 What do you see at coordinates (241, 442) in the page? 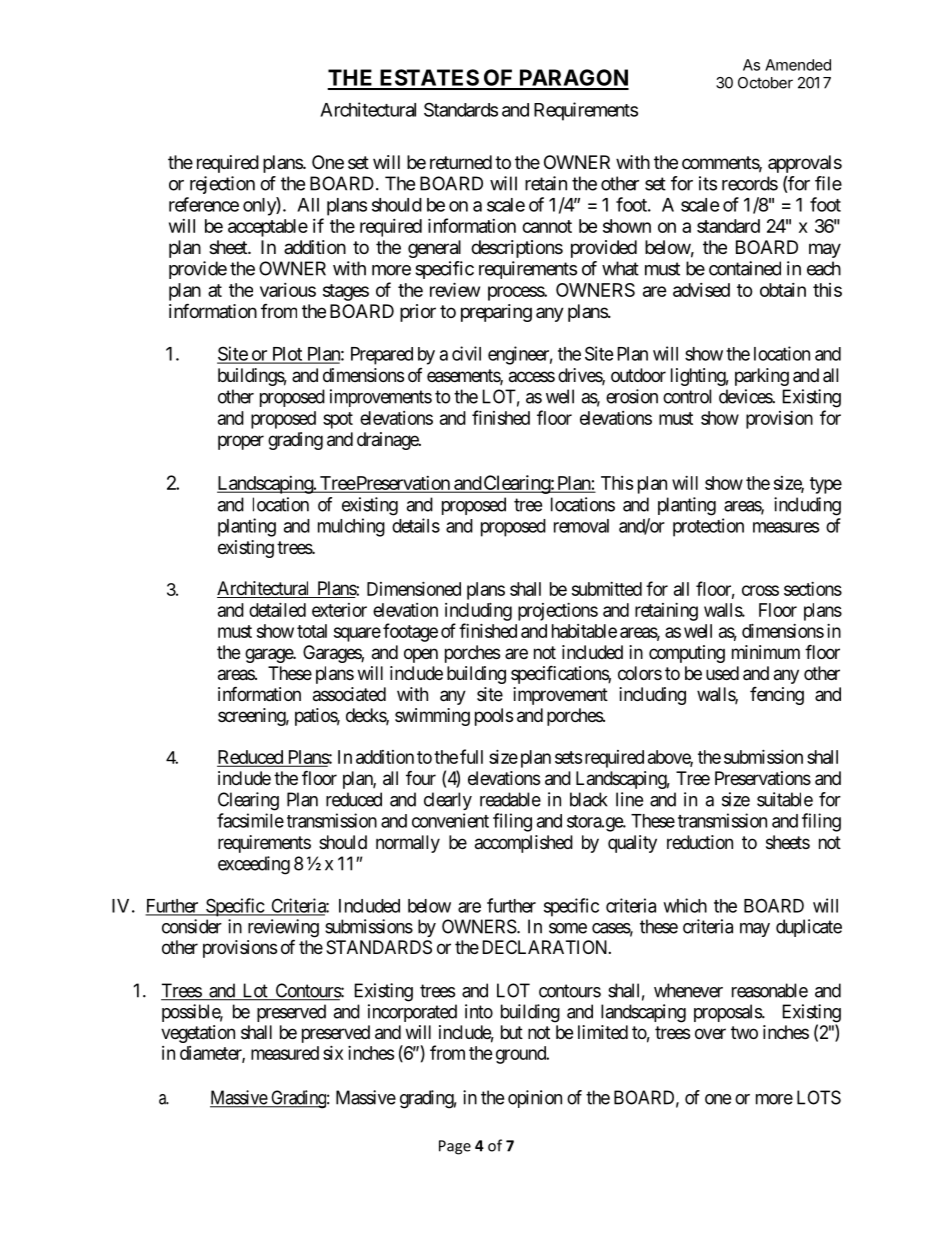
I see `proper` at bounding box center [241, 442].
